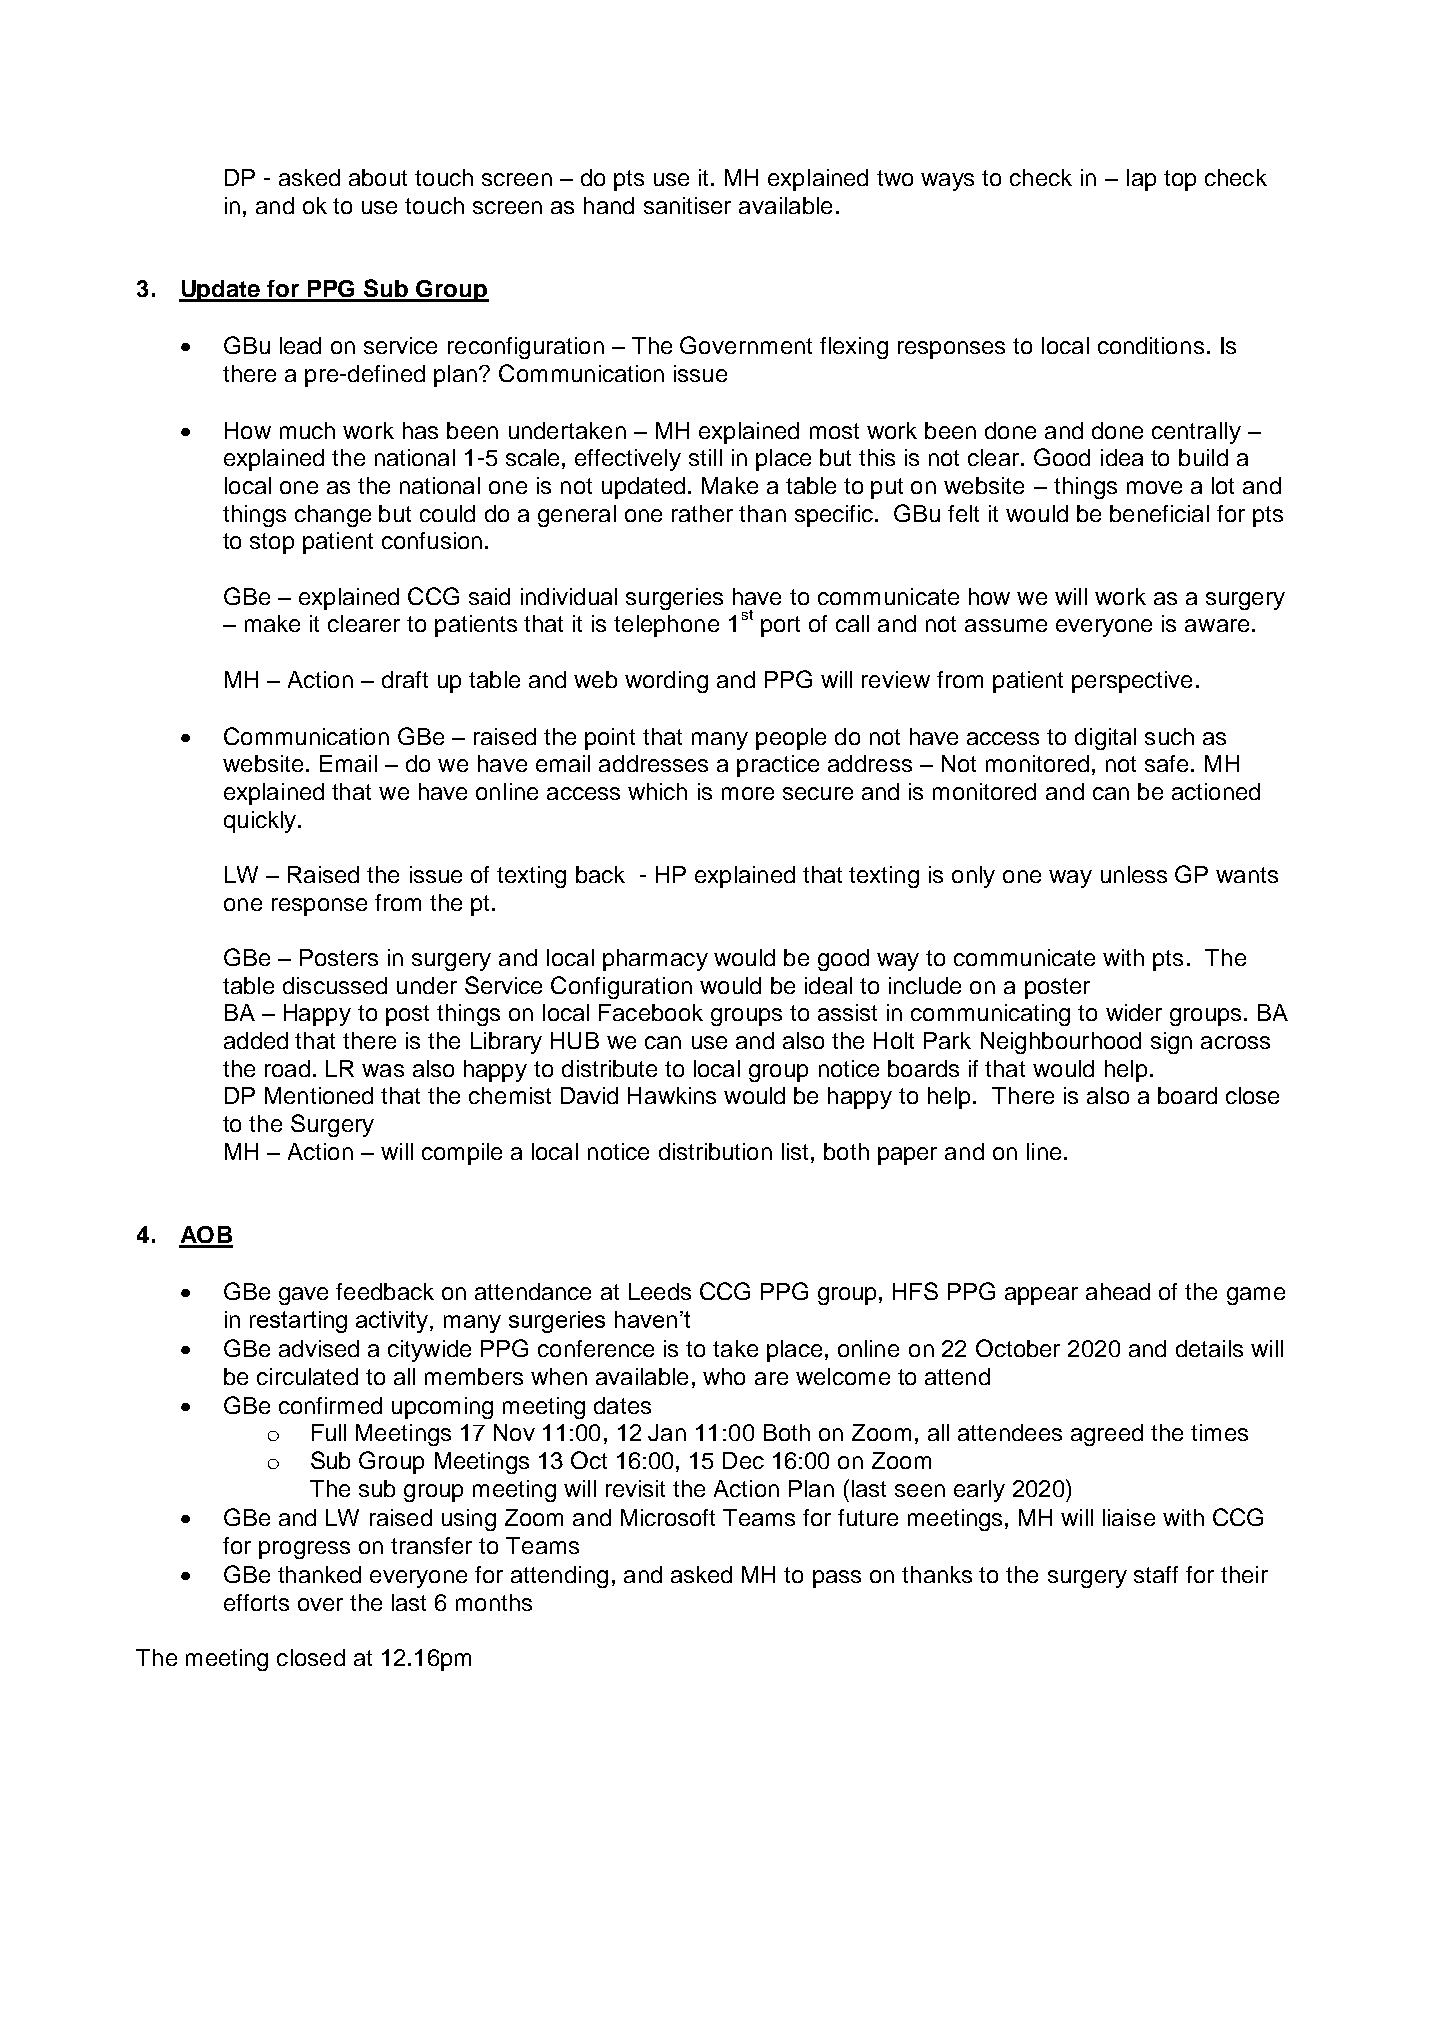  I want to click on lap, so click(1141, 180).
